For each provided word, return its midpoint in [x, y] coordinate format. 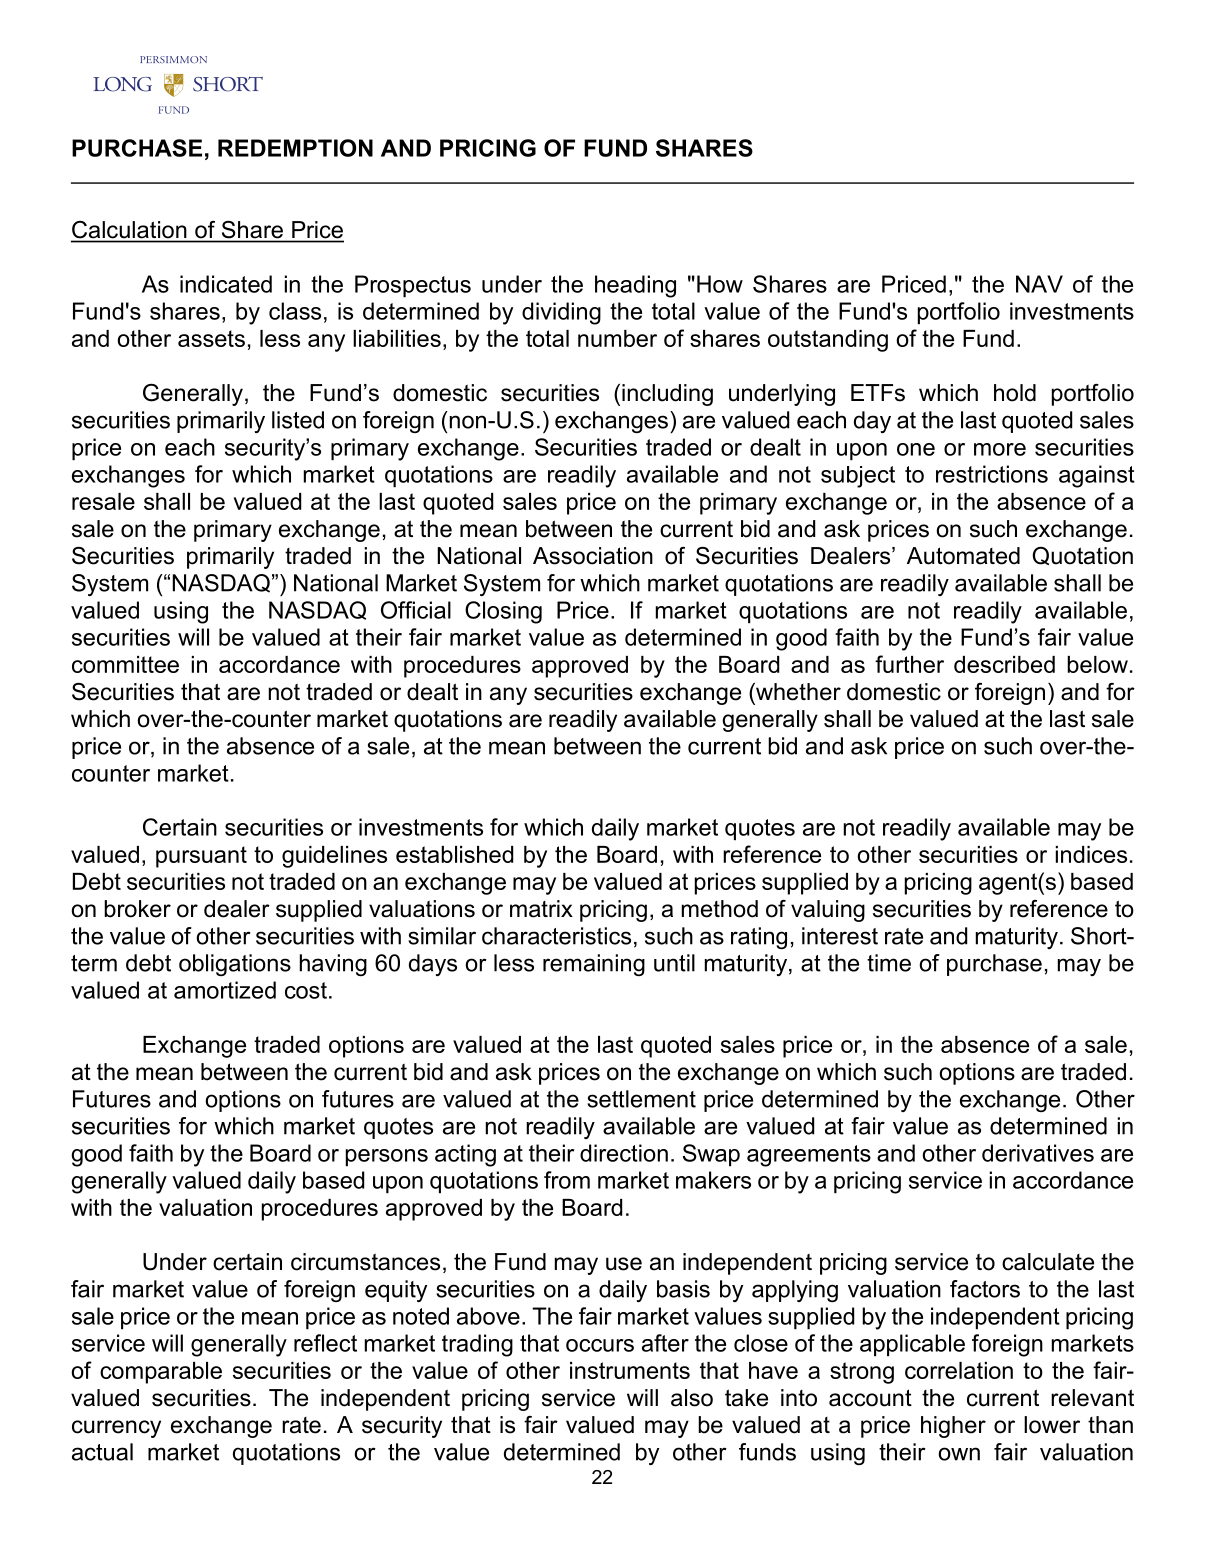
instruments [630, 1370]
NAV [1039, 284]
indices [1091, 854]
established [454, 854]
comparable [161, 1373]
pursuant [201, 857]
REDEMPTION [295, 148]
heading [635, 286]
